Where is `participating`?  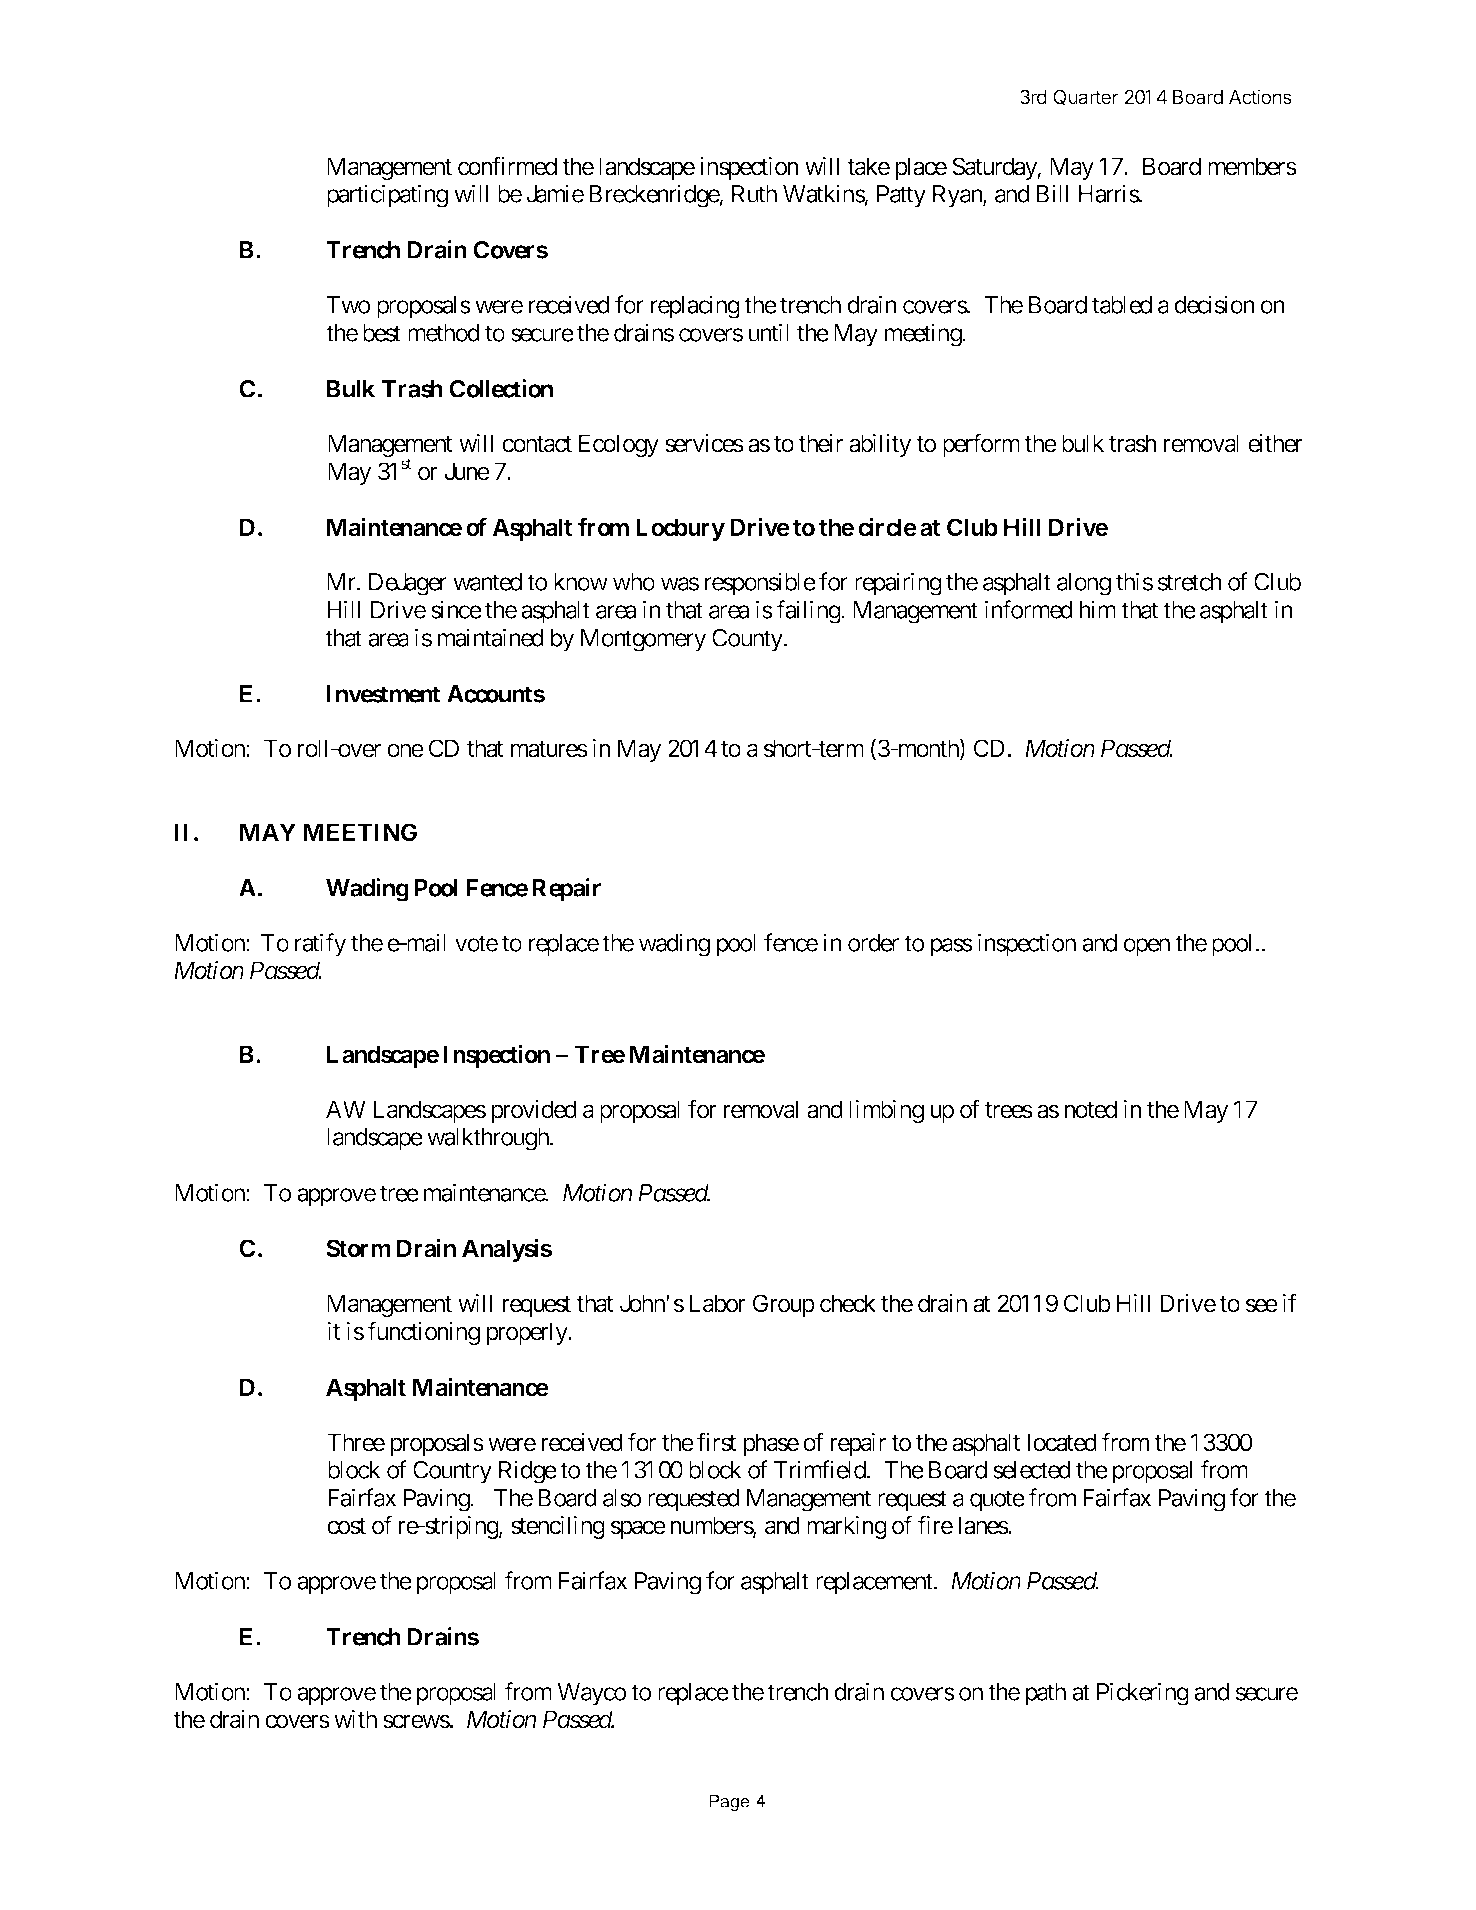
participating is located at coordinates (387, 196).
